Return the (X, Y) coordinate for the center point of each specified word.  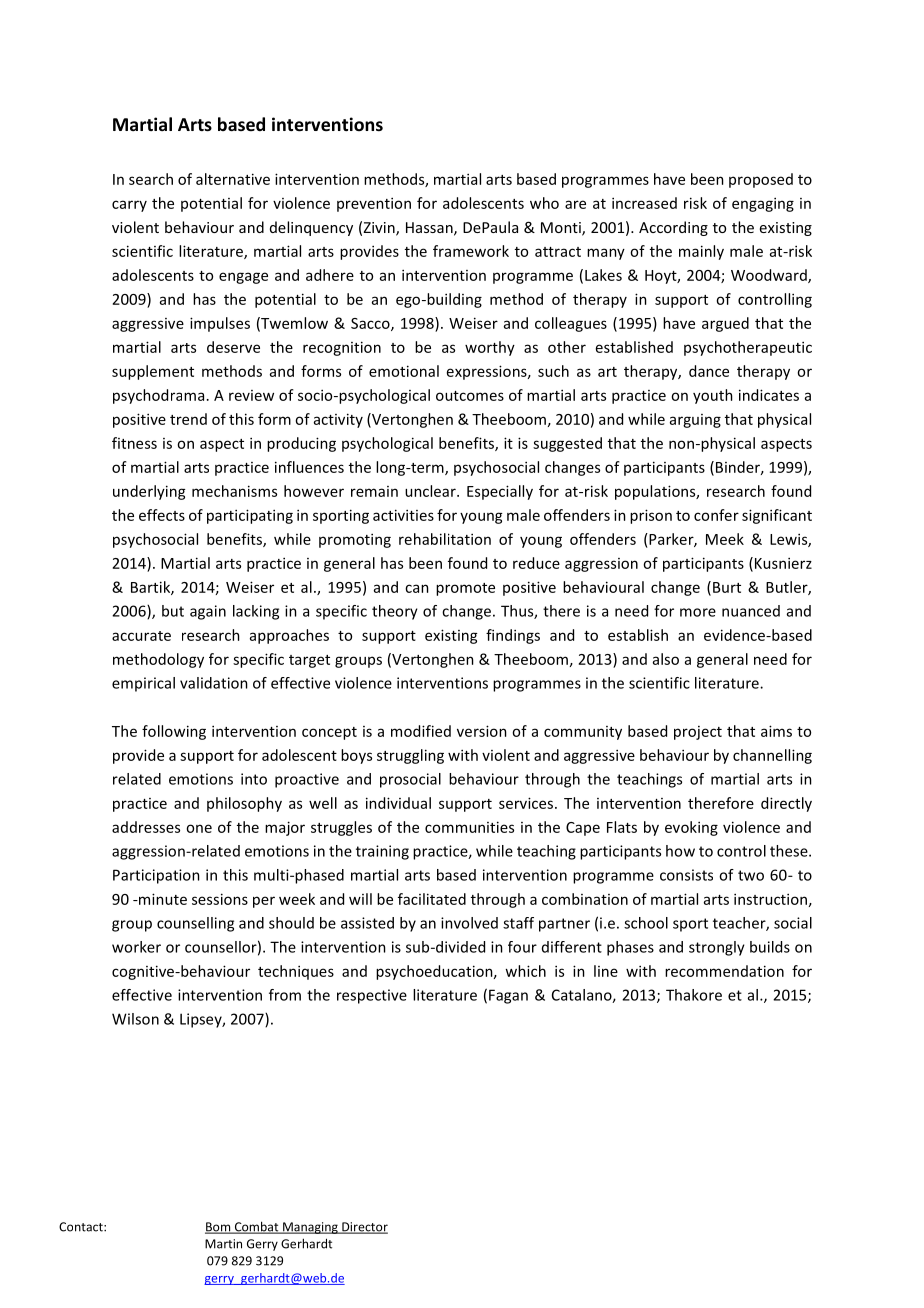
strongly (717, 948)
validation (214, 683)
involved (469, 923)
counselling (195, 924)
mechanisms (234, 491)
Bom (219, 1228)
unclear (431, 491)
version (482, 731)
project (698, 733)
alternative (233, 179)
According (673, 228)
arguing (695, 421)
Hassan (430, 228)
